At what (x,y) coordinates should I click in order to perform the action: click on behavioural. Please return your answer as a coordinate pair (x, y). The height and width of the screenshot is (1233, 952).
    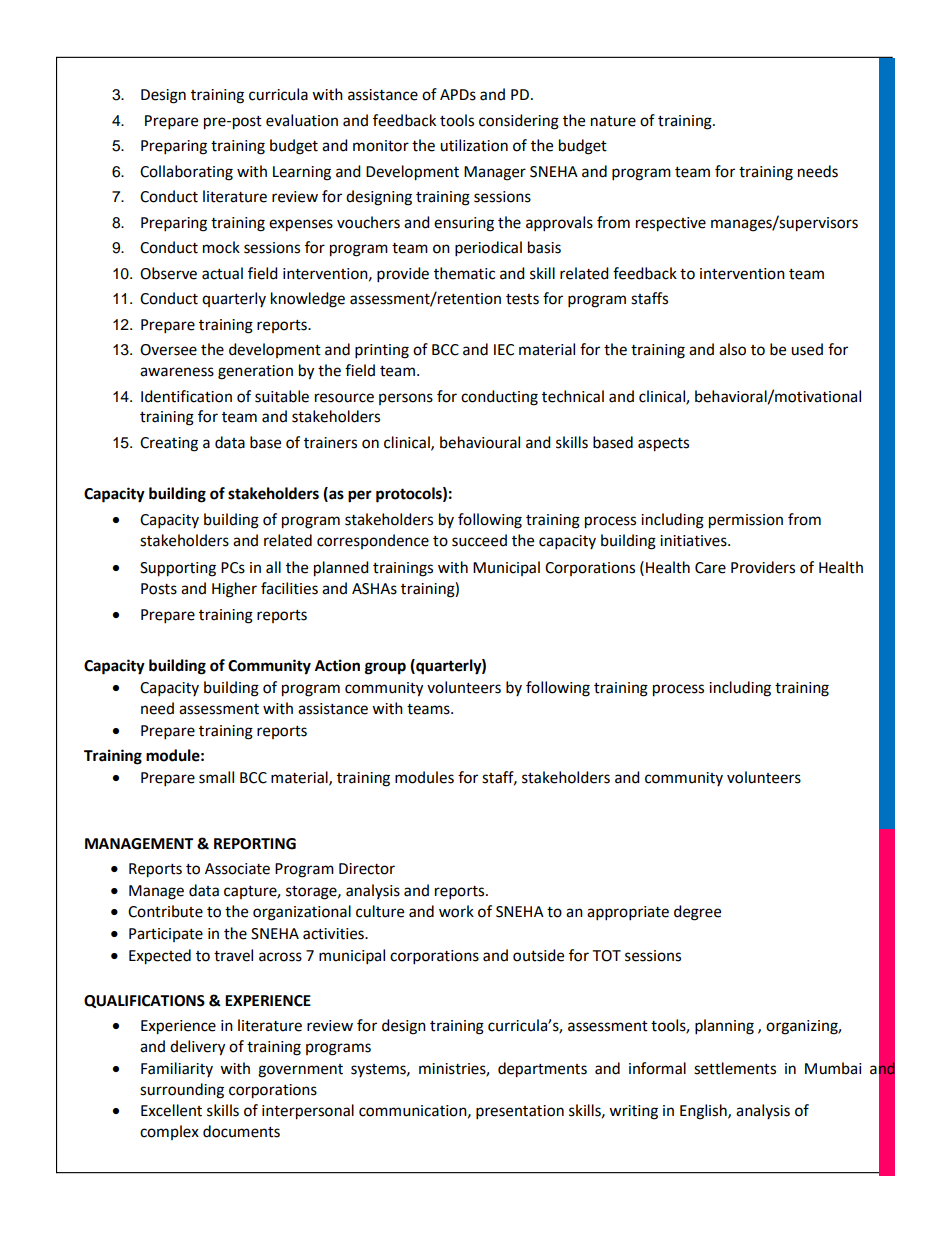
    Looking at the image, I should click on (480, 442).
